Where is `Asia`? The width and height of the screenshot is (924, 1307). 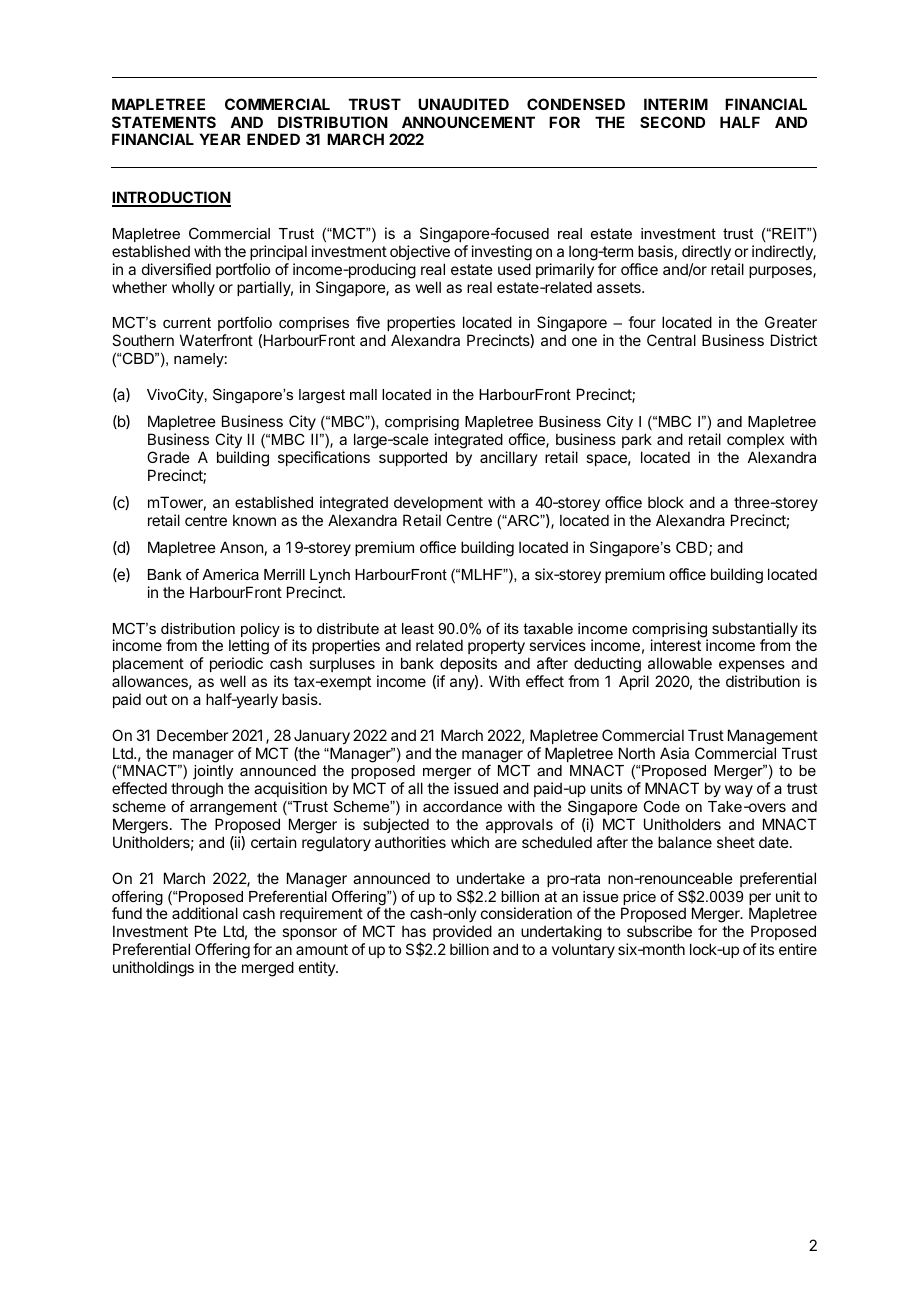 Asia is located at coordinates (674, 753).
